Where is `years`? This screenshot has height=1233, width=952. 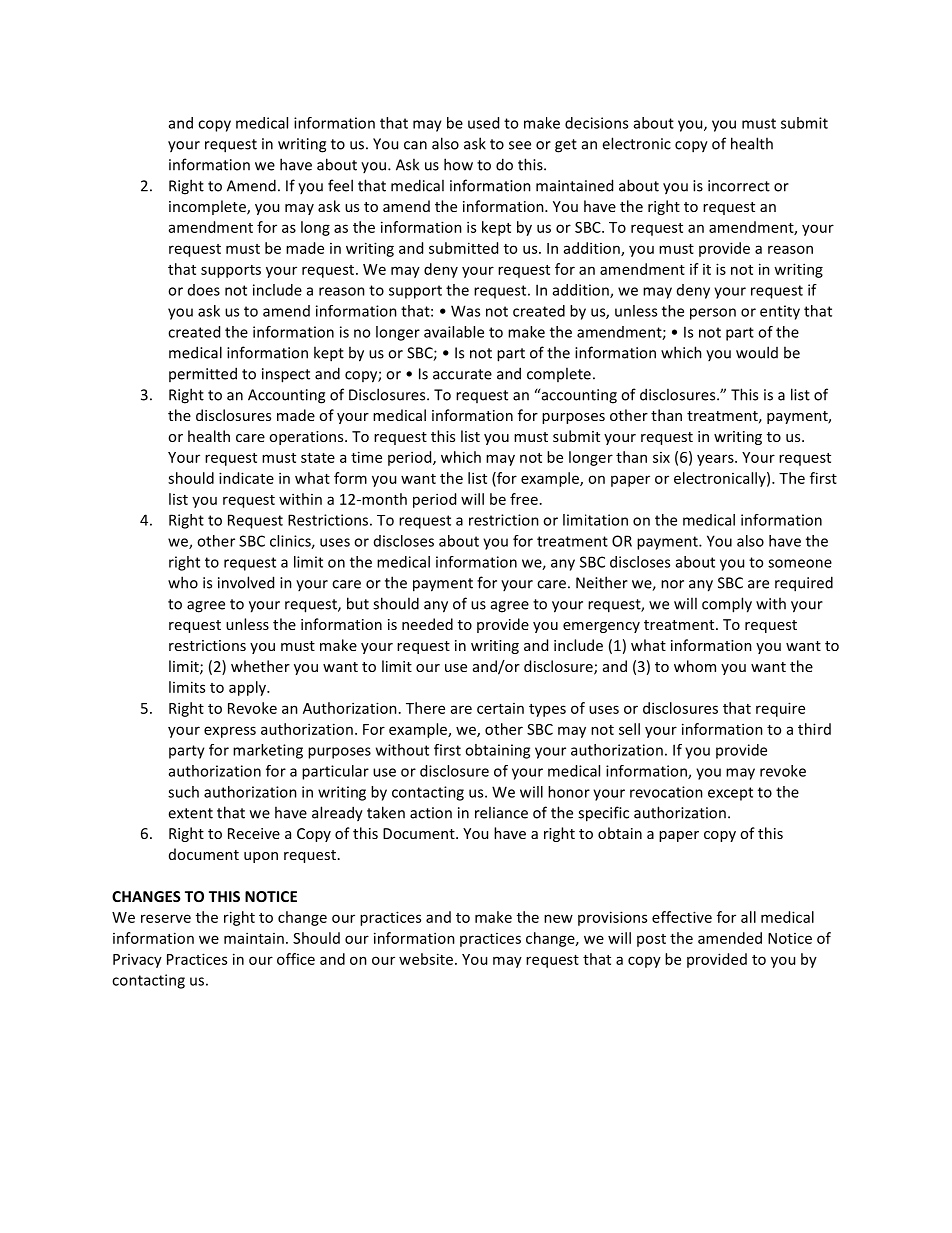
years is located at coordinates (716, 460).
